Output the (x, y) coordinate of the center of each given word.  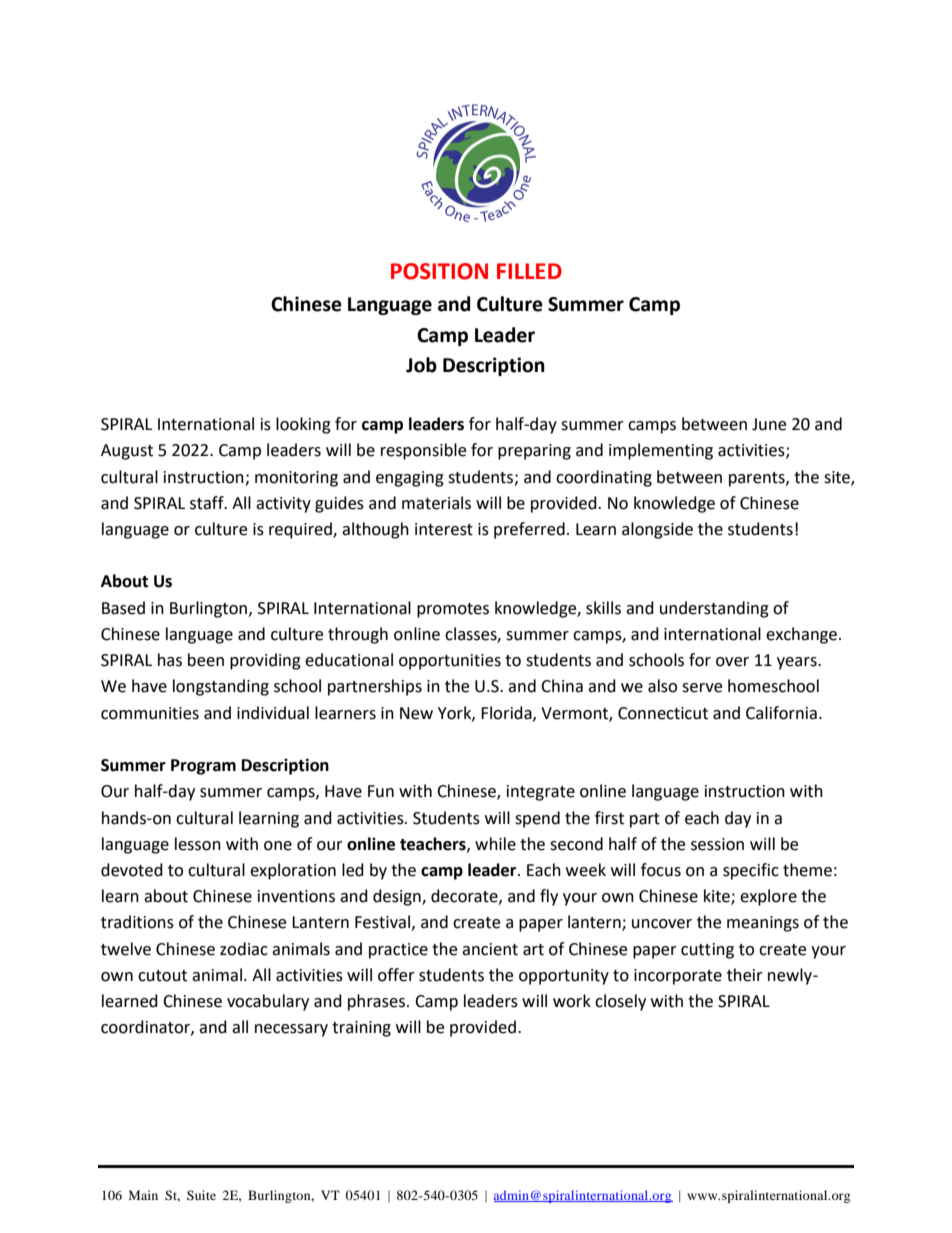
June (769, 424)
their (745, 975)
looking (303, 425)
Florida (507, 713)
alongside (657, 530)
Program (203, 767)
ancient (490, 949)
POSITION (439, 271)
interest (444, 529)
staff (208, 503)
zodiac (244, 949)
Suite (201, 1195)
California (781, 713)
